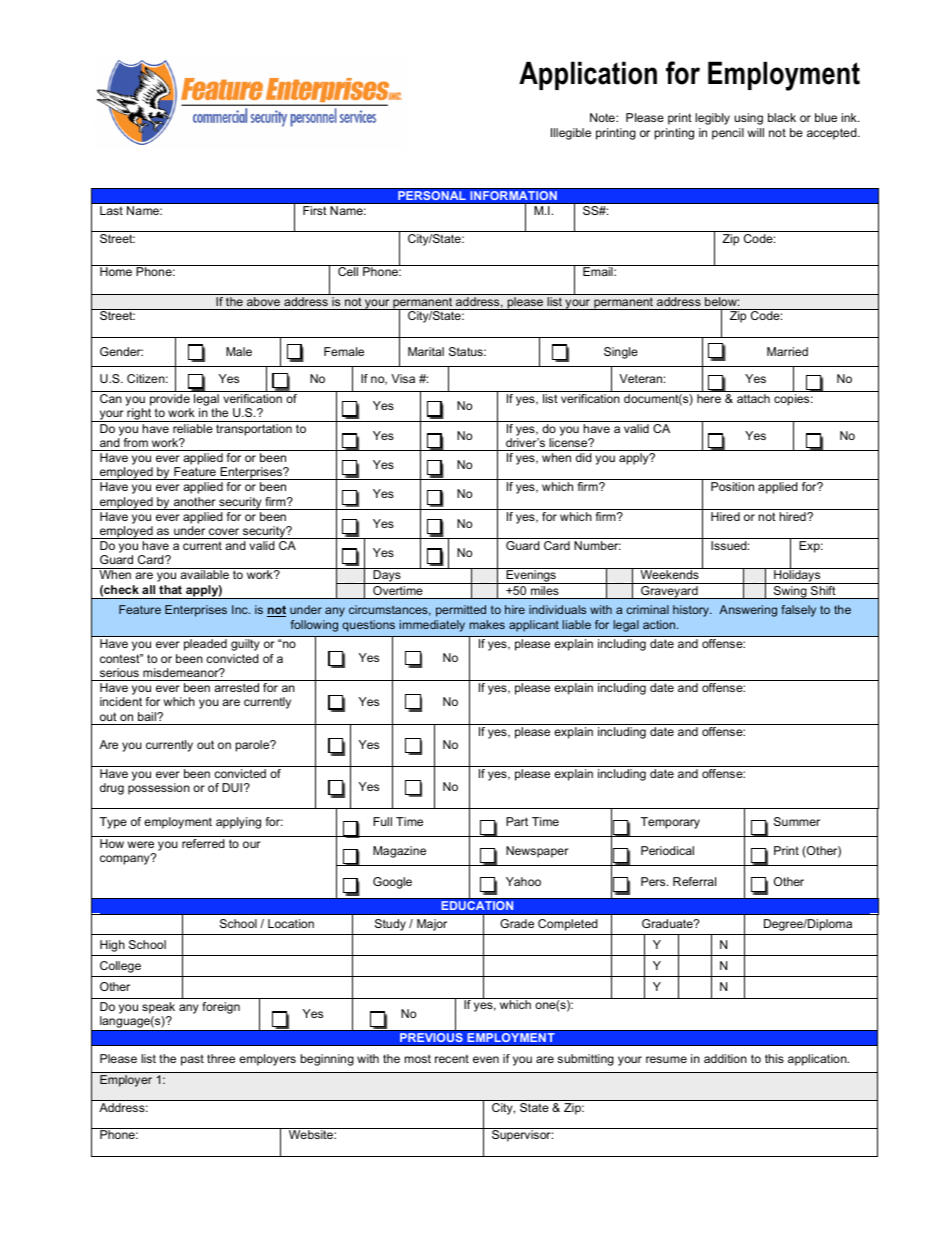 Image resolution: width=952 pixels, height=1233 pixels. I want to click on will, so click(755, 132).
